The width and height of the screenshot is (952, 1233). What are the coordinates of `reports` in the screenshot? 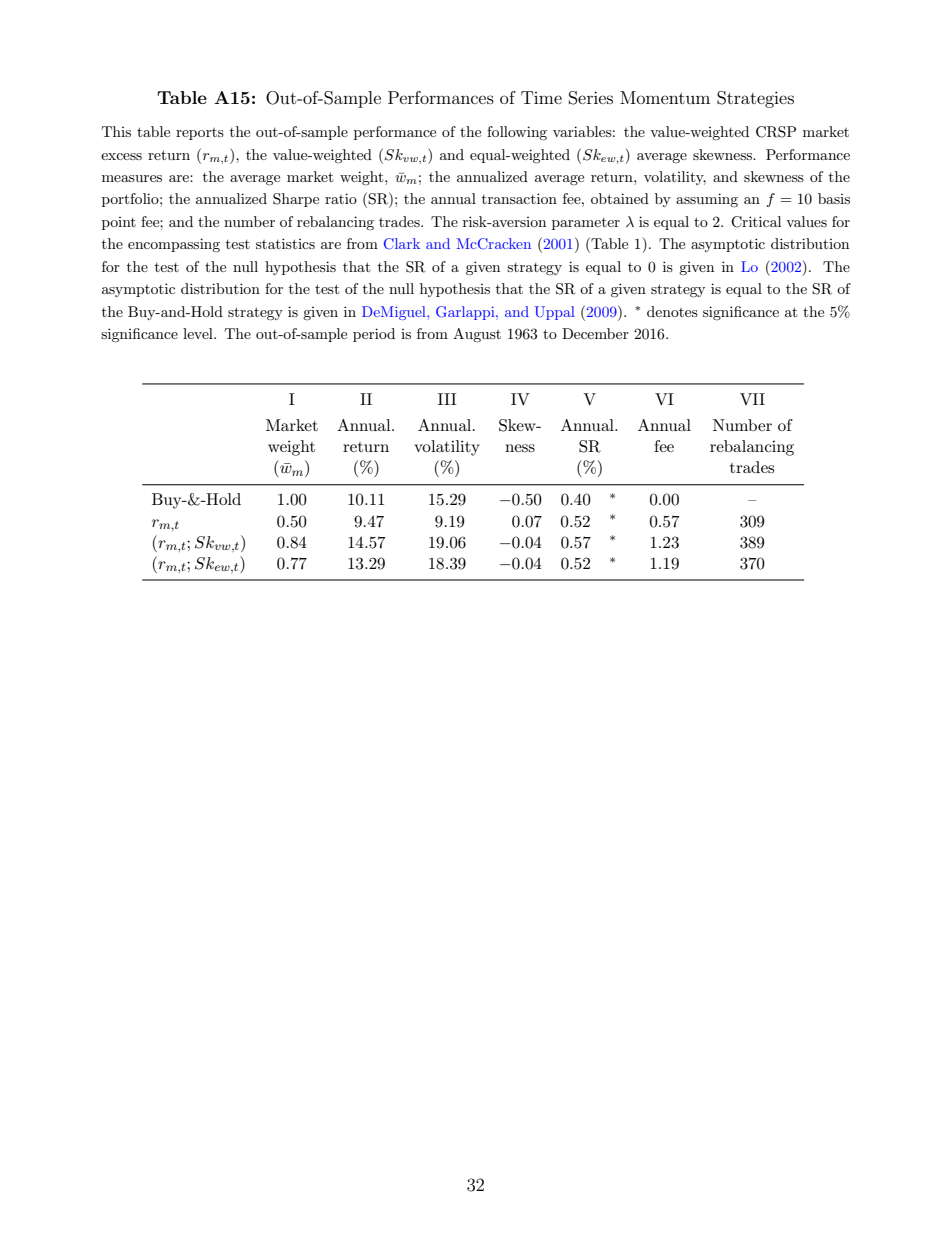 It's located at (200, 134).
